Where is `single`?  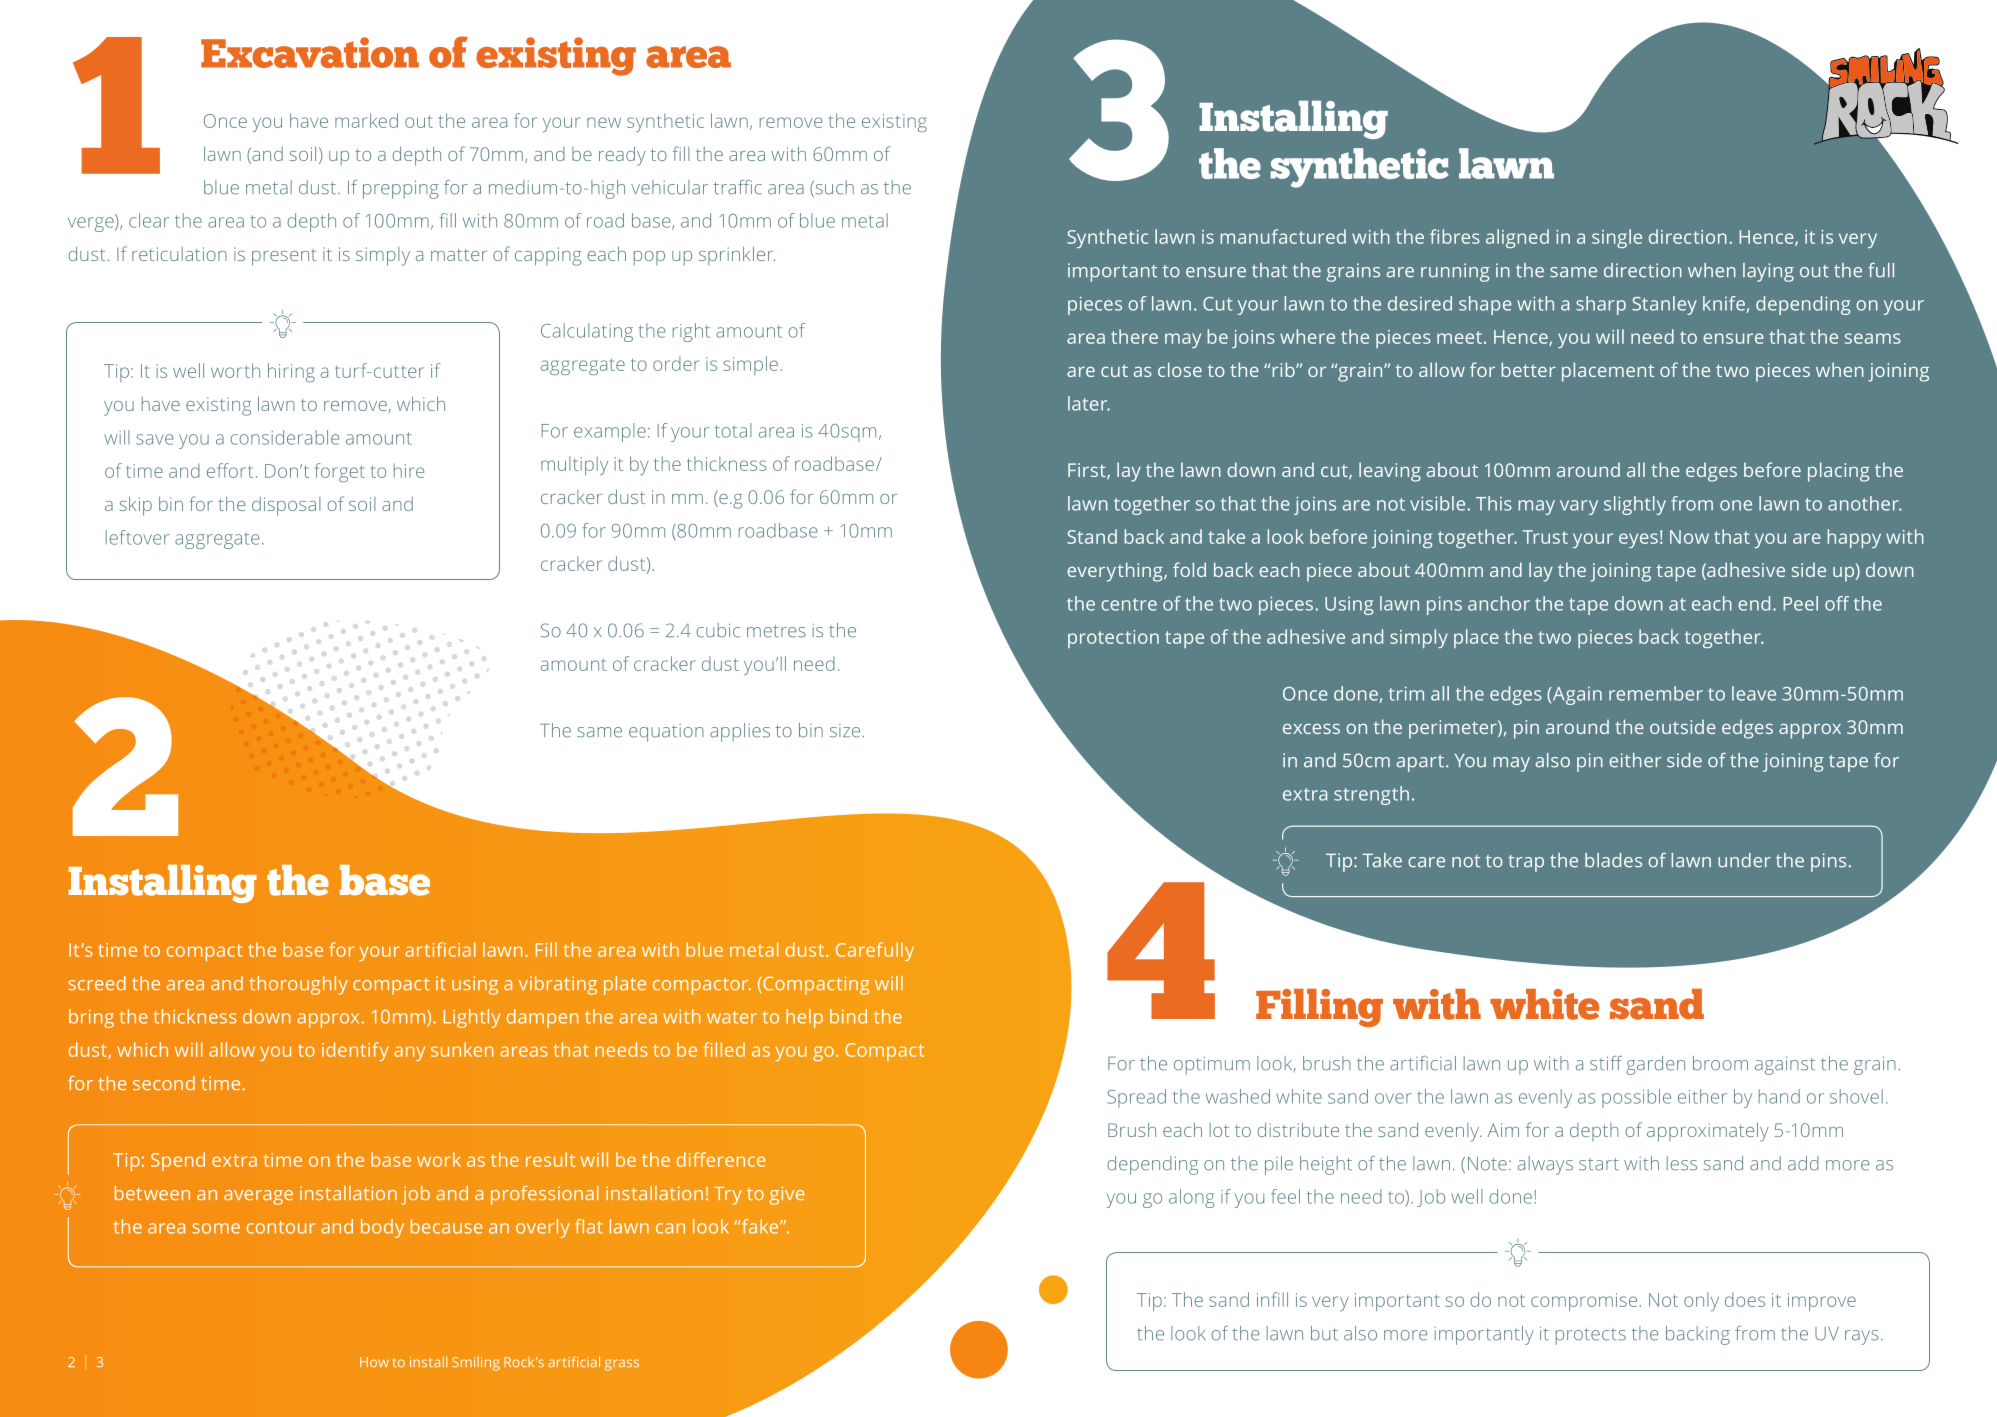 single is located at coordinates (1617, 238).
